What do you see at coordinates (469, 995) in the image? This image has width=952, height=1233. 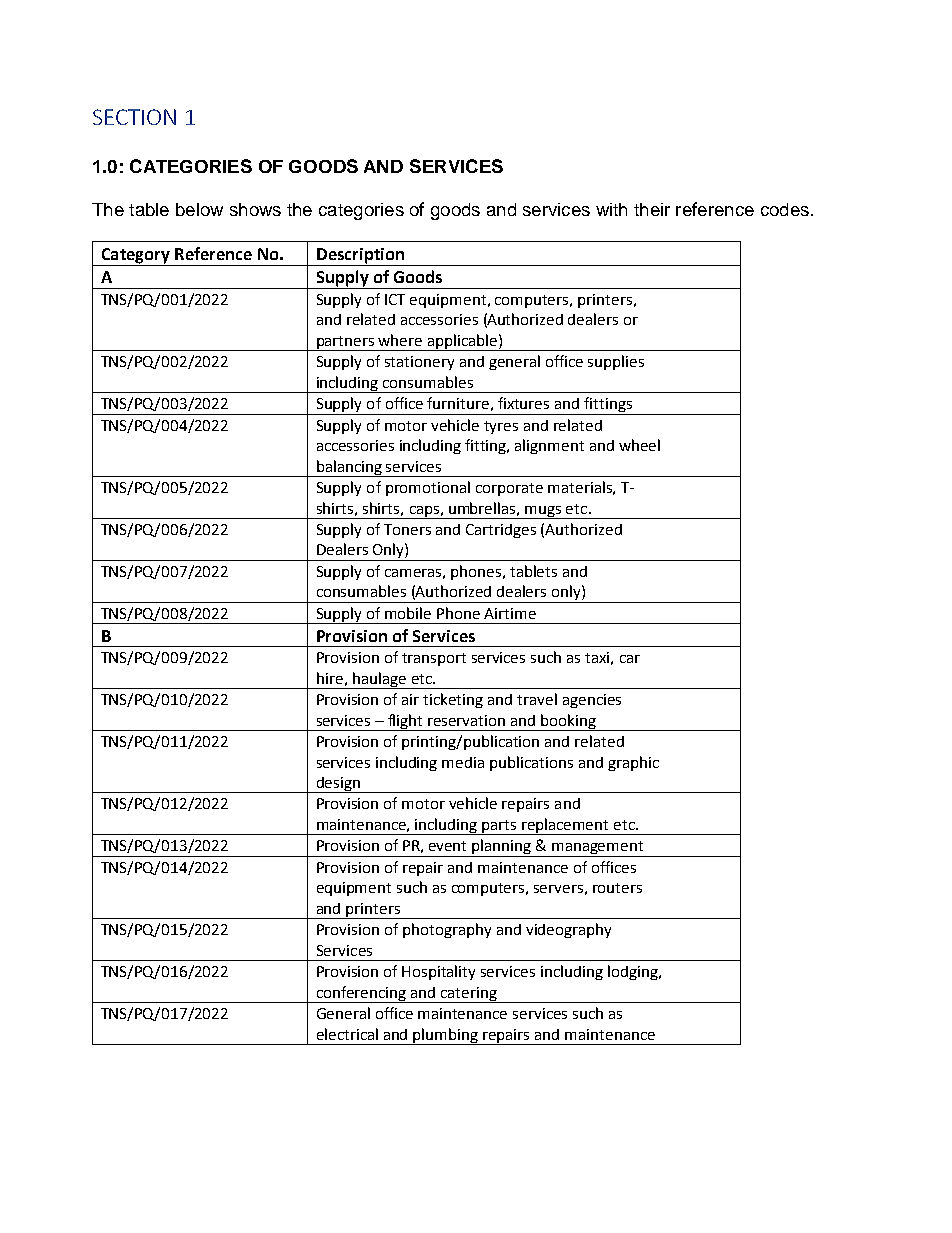 I see `catering` at bounding box center [469, 995].
